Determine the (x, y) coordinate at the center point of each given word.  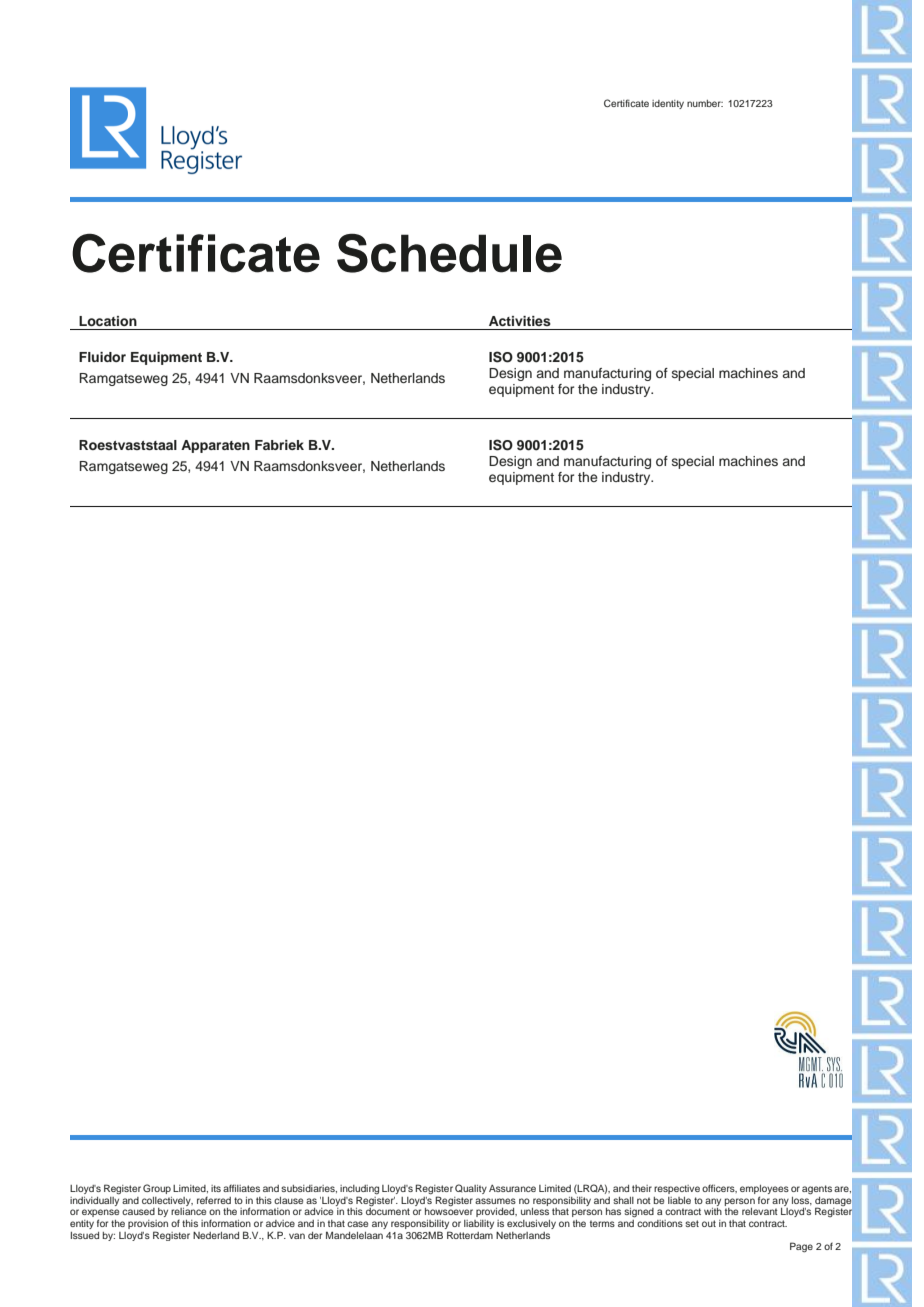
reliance (188, 1211)
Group (157, 1189)
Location (108, 321)
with (713, 1211)
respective (677, 1189)
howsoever (449, 1211)
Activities (520, 321)
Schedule (449, 253)
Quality (471, 1189)
